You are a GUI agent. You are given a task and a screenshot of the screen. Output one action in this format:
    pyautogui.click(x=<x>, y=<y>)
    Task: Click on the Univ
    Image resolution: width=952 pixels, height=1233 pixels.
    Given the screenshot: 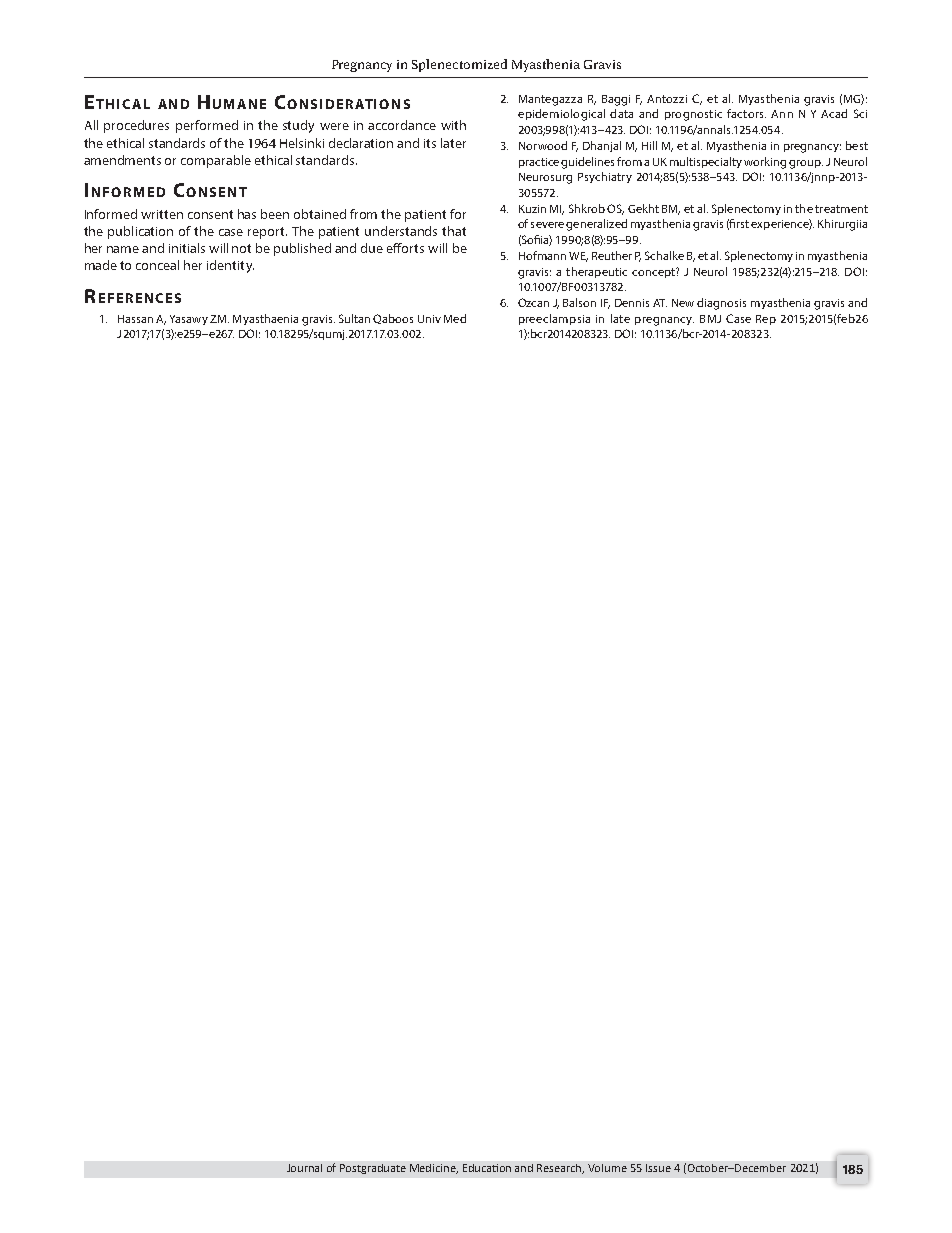 What is the action you would take?
    pyautogui.click(x=429, y=319)
